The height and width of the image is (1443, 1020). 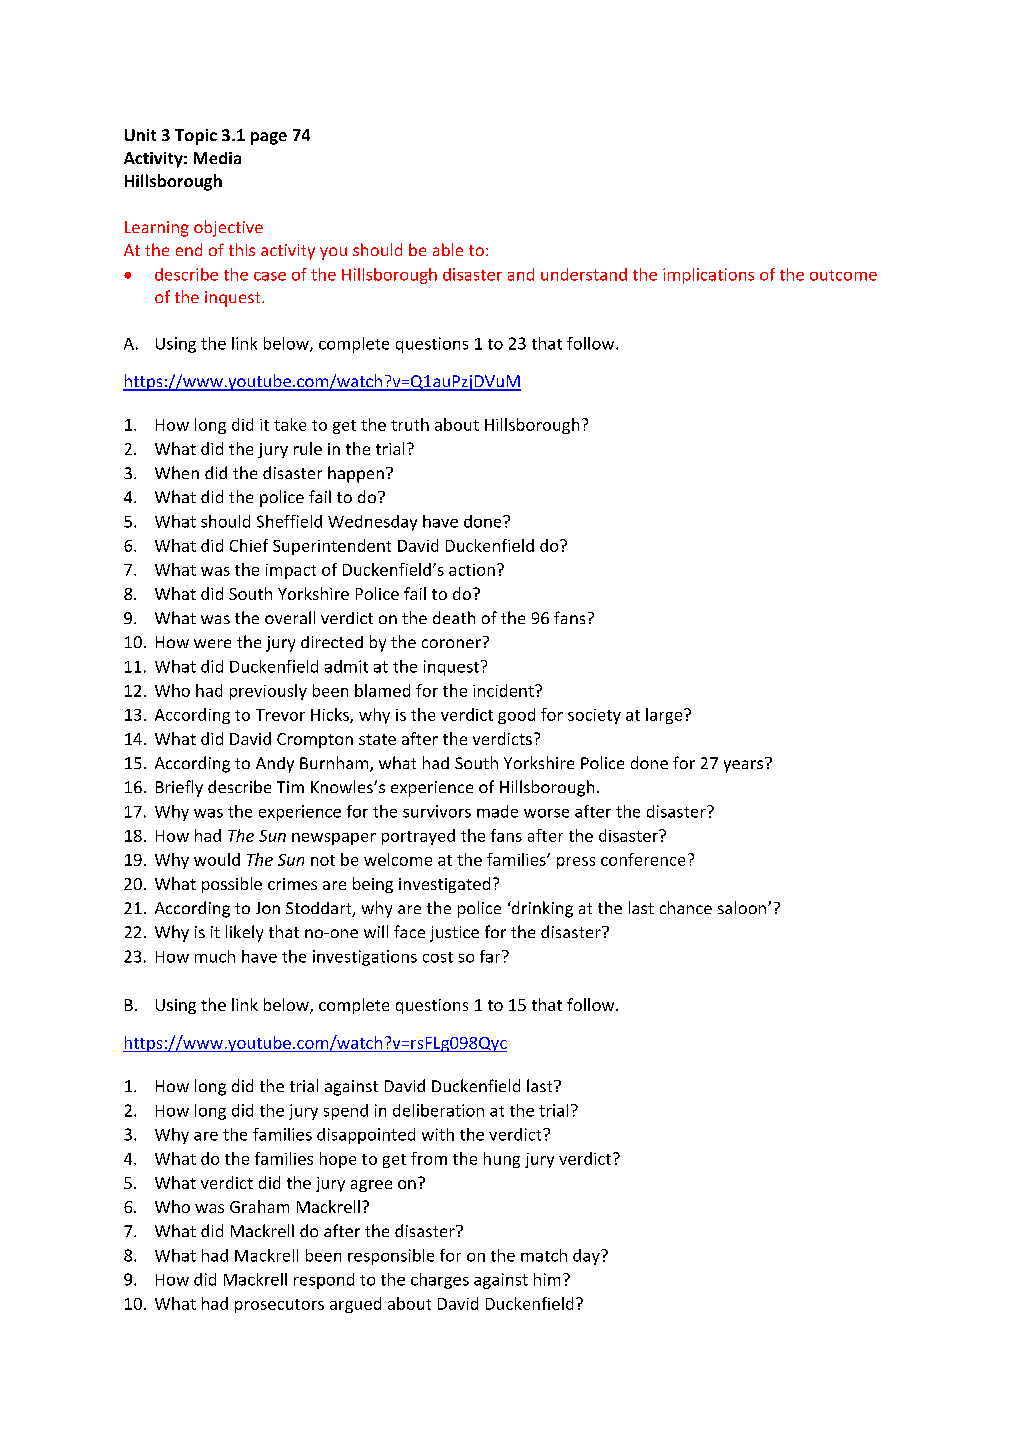 What do you see at coordinates (448, 249) in the image?
I see `able` at bounding box center [448, 249].
